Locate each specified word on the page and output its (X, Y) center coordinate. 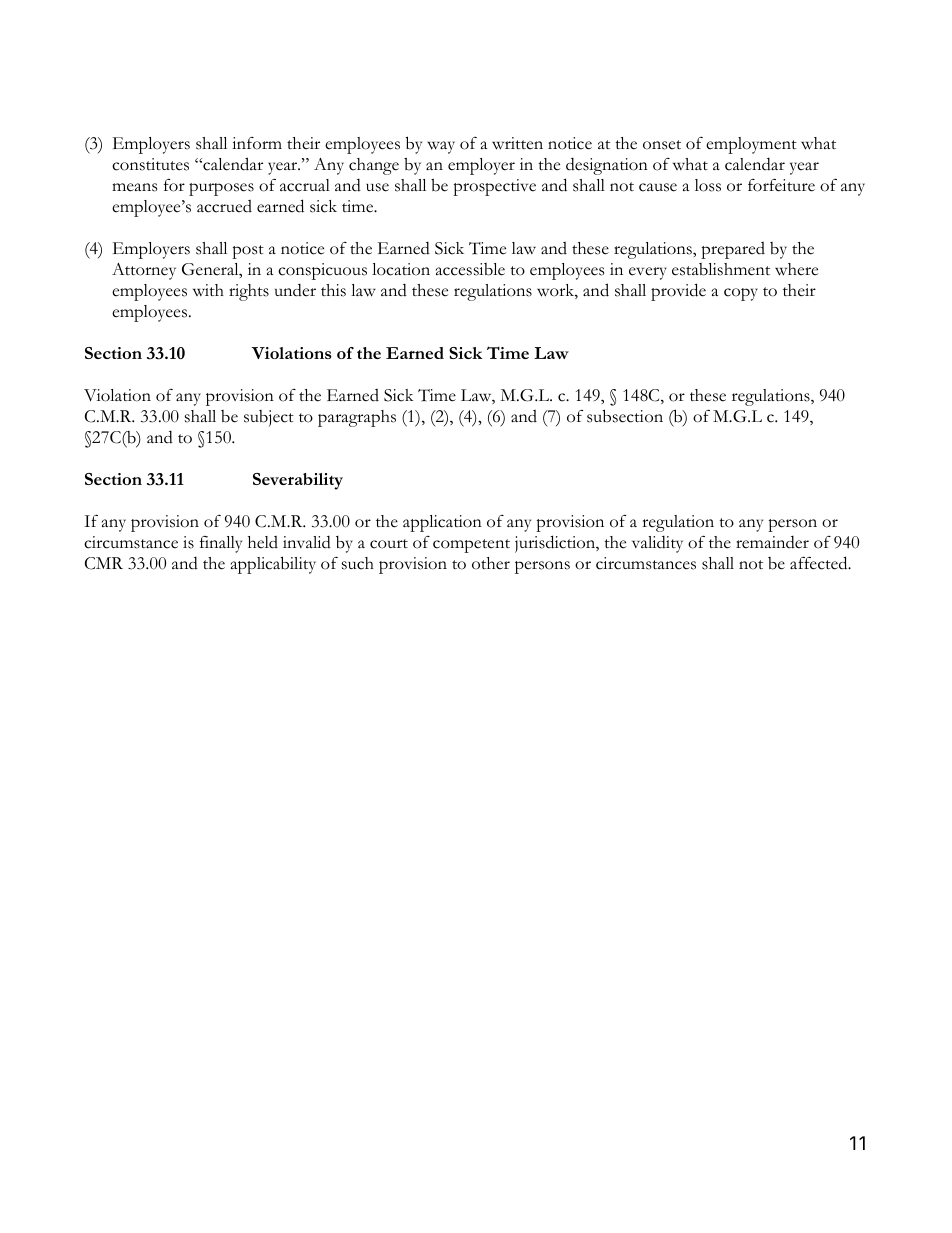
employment (751, 145)
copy (741, 294)
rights (249, 292)
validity (657, 544)
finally (221, 544)
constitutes (150, 164)
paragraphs (357, 418)
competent (471, 546)
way (441, 147)
